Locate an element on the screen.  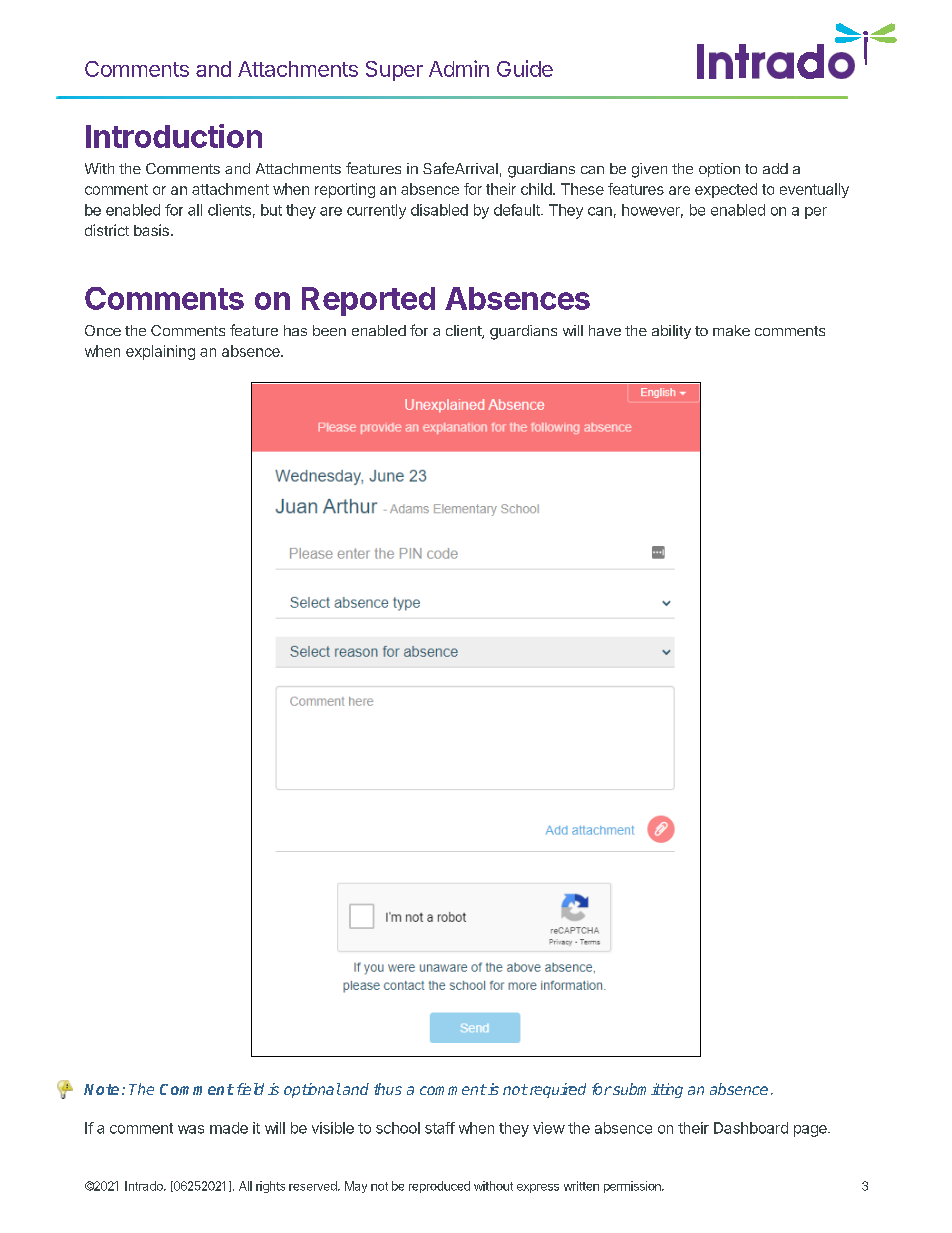
Introduction is located at coordinates (174, 136).
